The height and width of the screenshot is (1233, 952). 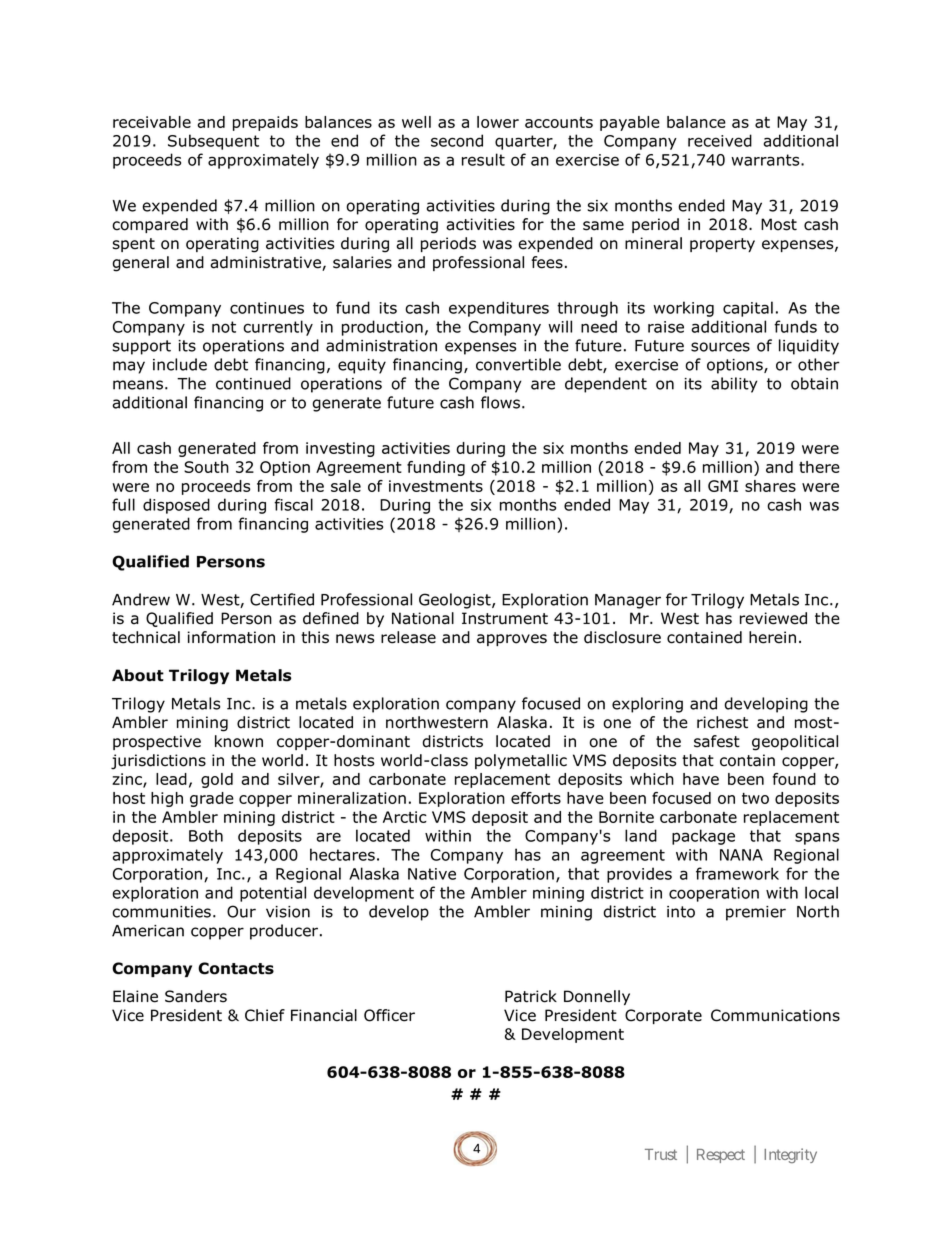 I want to click on disposed, so click(x=176, y=506).
